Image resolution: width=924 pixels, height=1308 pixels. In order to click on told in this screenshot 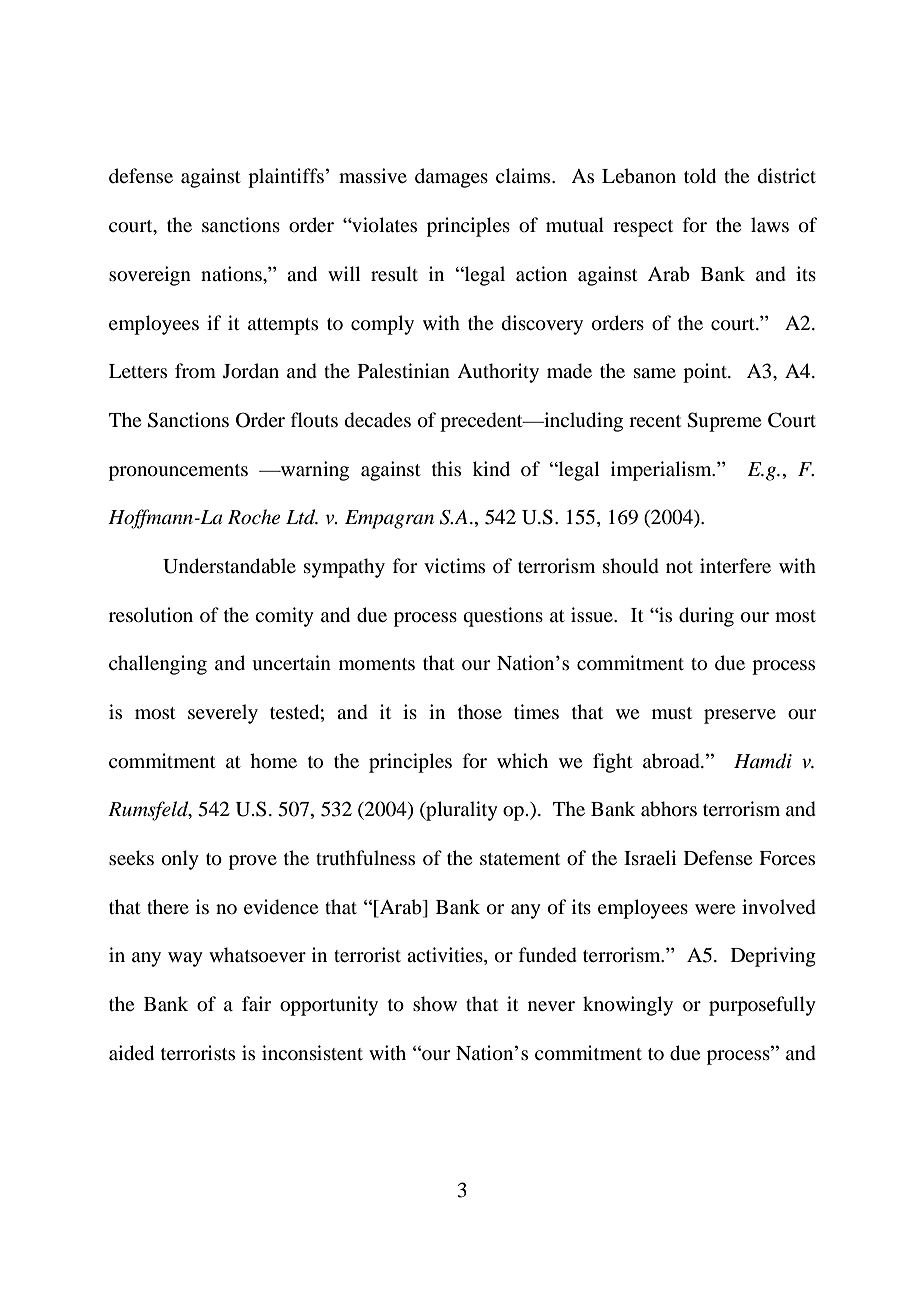, I will do `click(700, 176)`.
